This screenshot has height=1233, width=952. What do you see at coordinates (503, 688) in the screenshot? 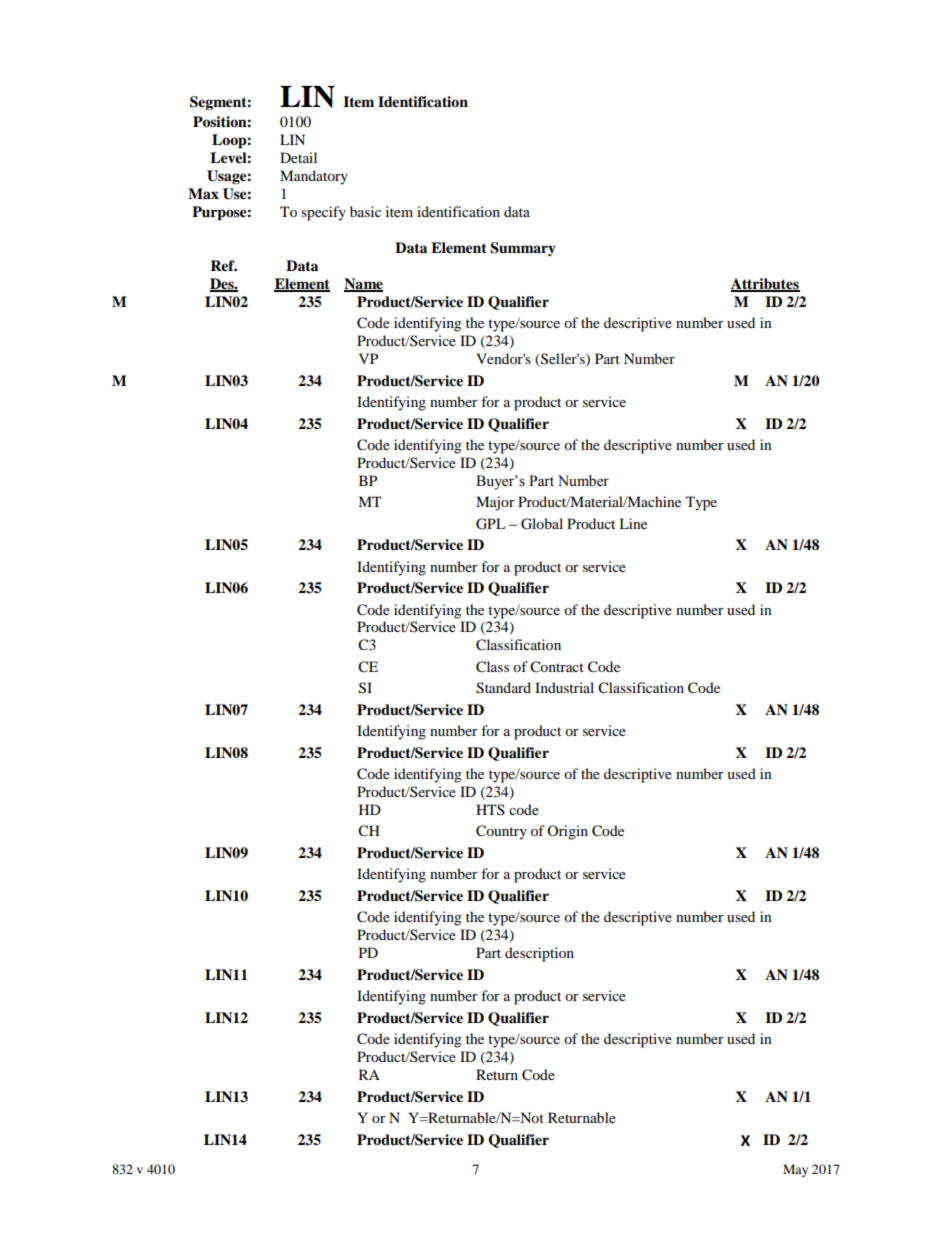
I see `Standard` at bounding box center [503, 688].
